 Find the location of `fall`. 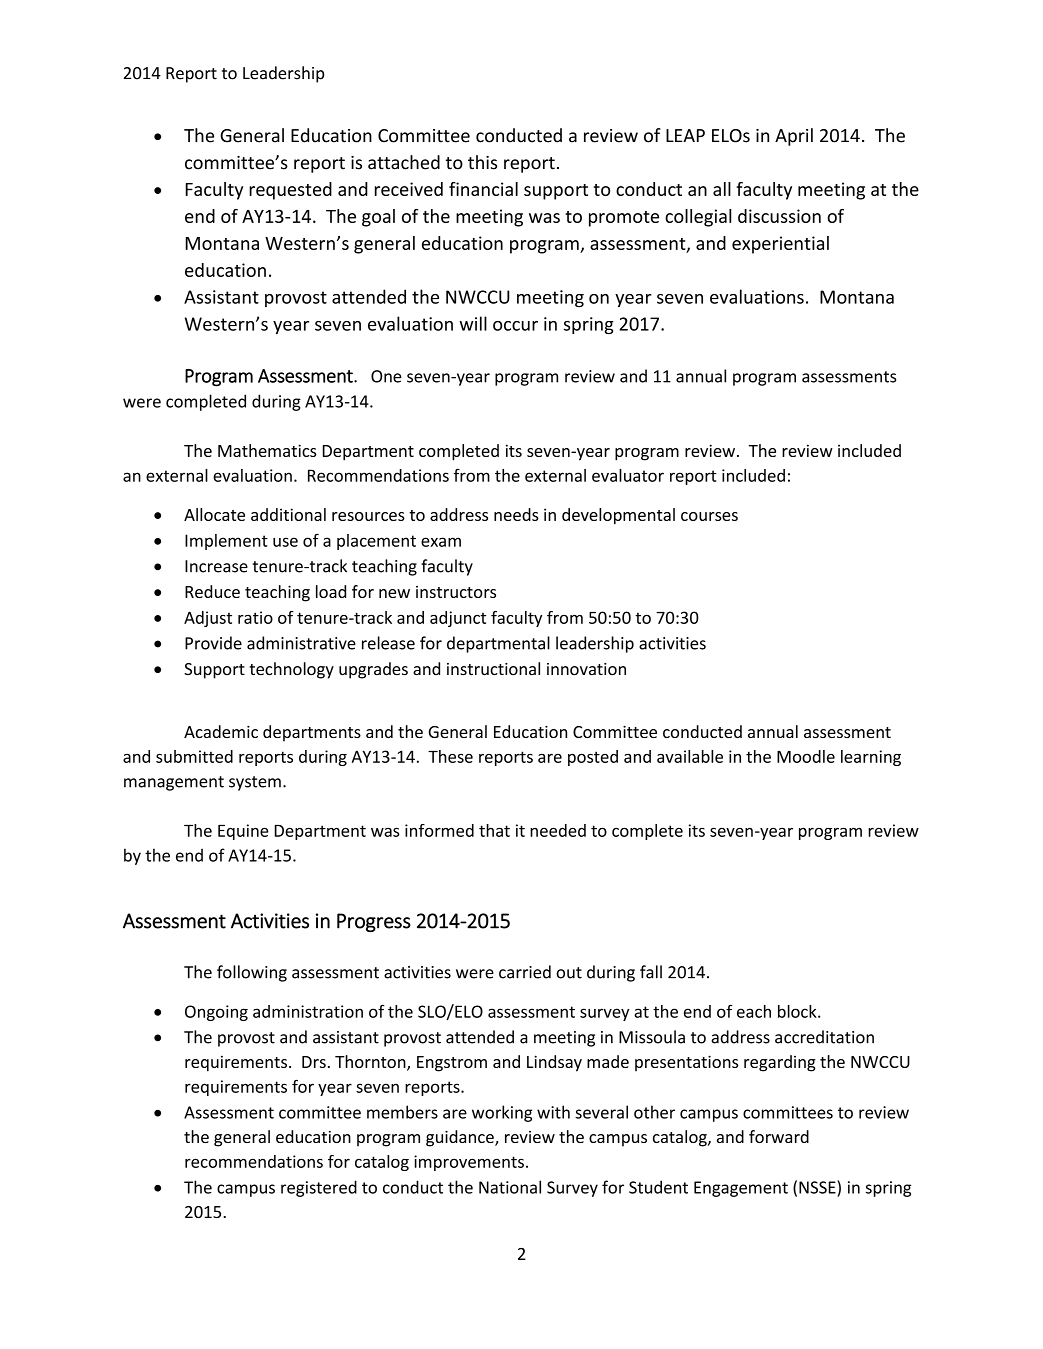

fall is located at coordinates (651, 972).
